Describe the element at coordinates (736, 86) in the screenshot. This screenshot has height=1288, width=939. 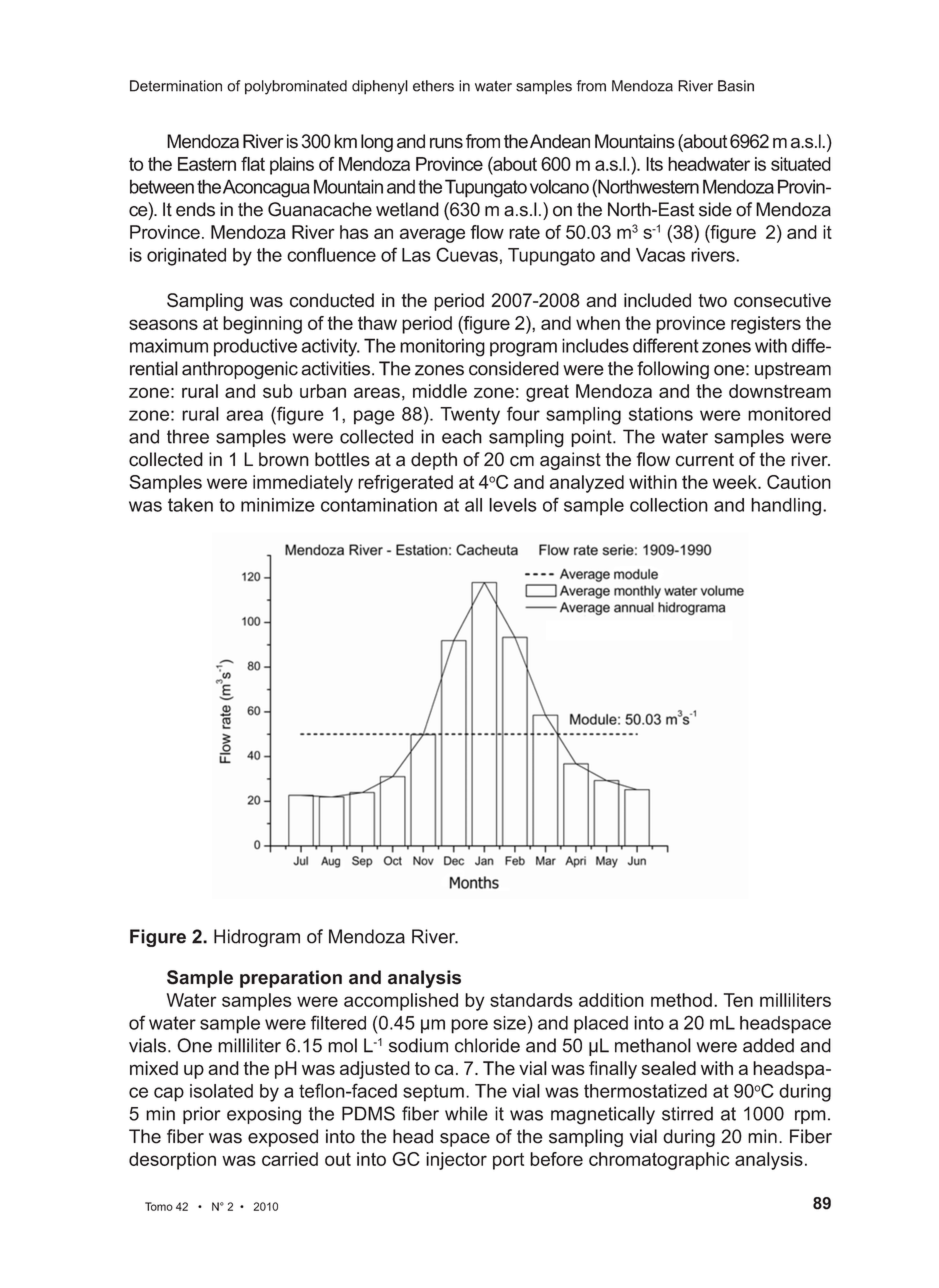
I see `Basin` at that location.
